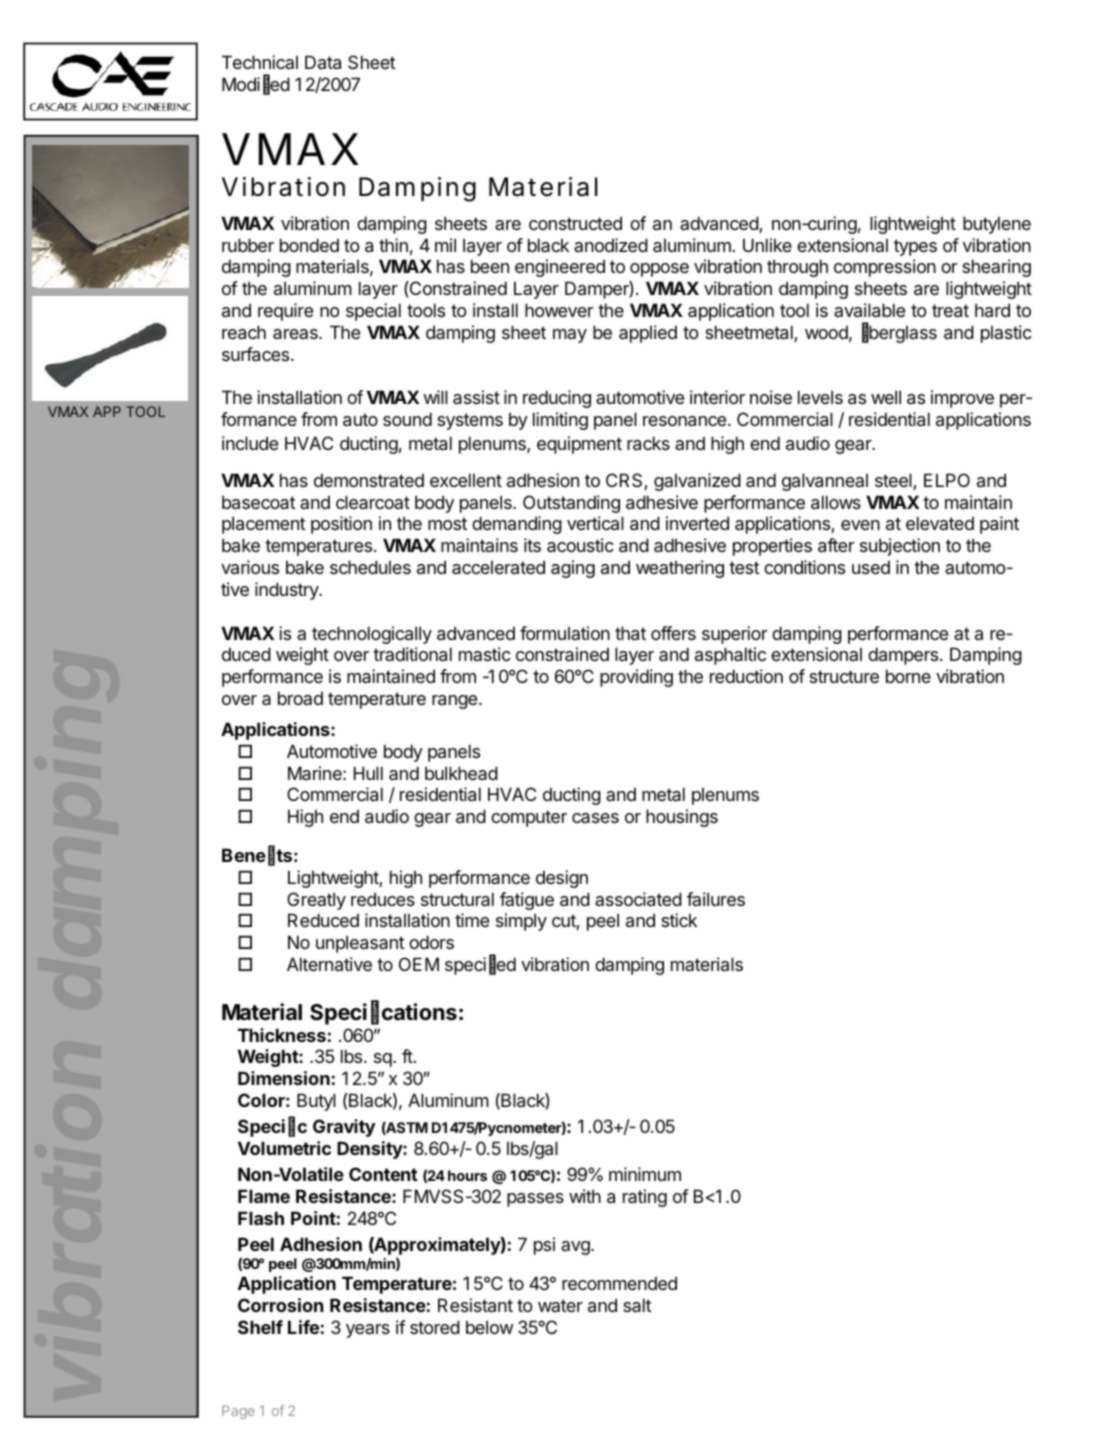  Describe the element at coordinates (370, 567) in the image. I see `schedules` at that location.
